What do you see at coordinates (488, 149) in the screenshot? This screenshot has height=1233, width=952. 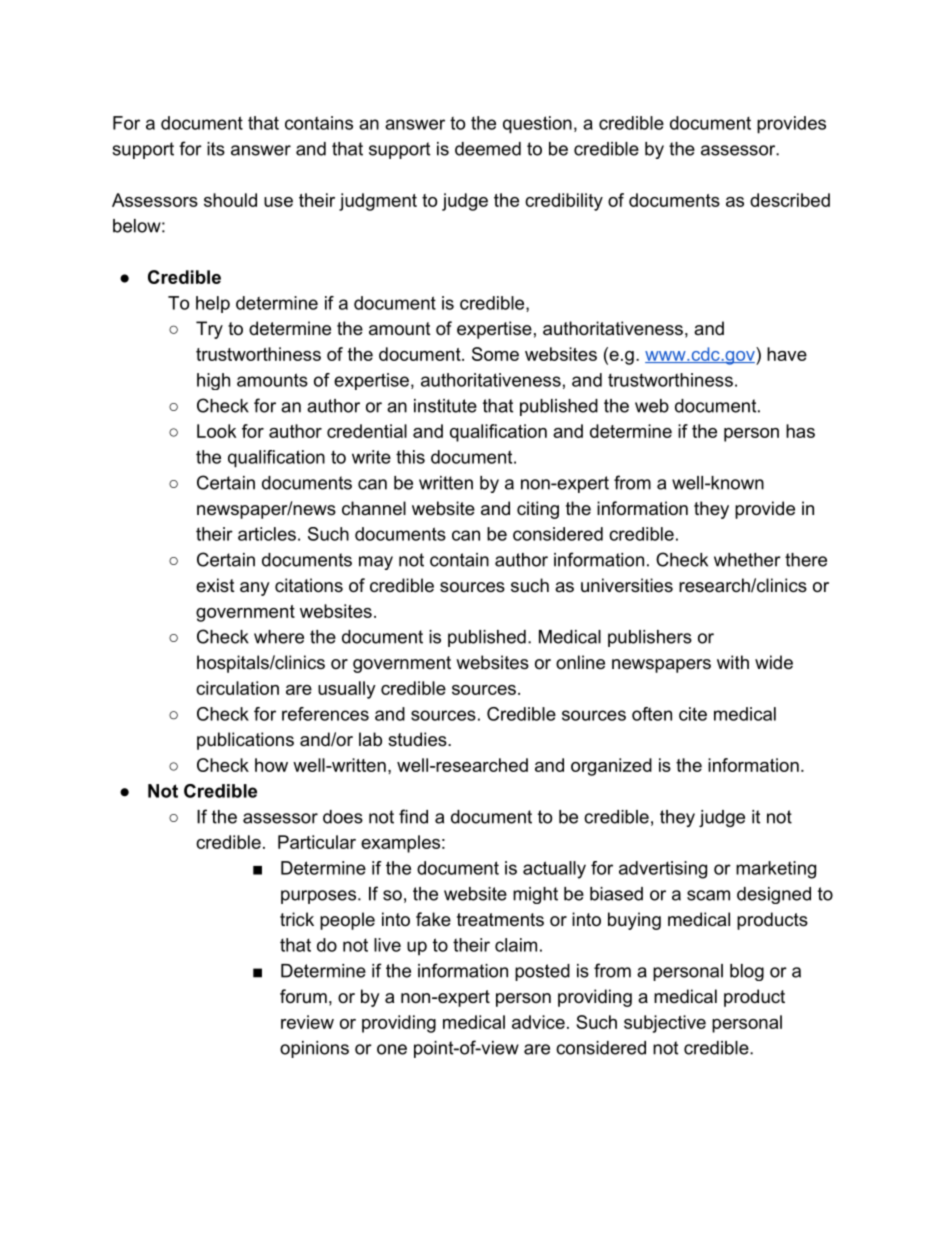 I see `deemed` at bounding box center [488, 149].
